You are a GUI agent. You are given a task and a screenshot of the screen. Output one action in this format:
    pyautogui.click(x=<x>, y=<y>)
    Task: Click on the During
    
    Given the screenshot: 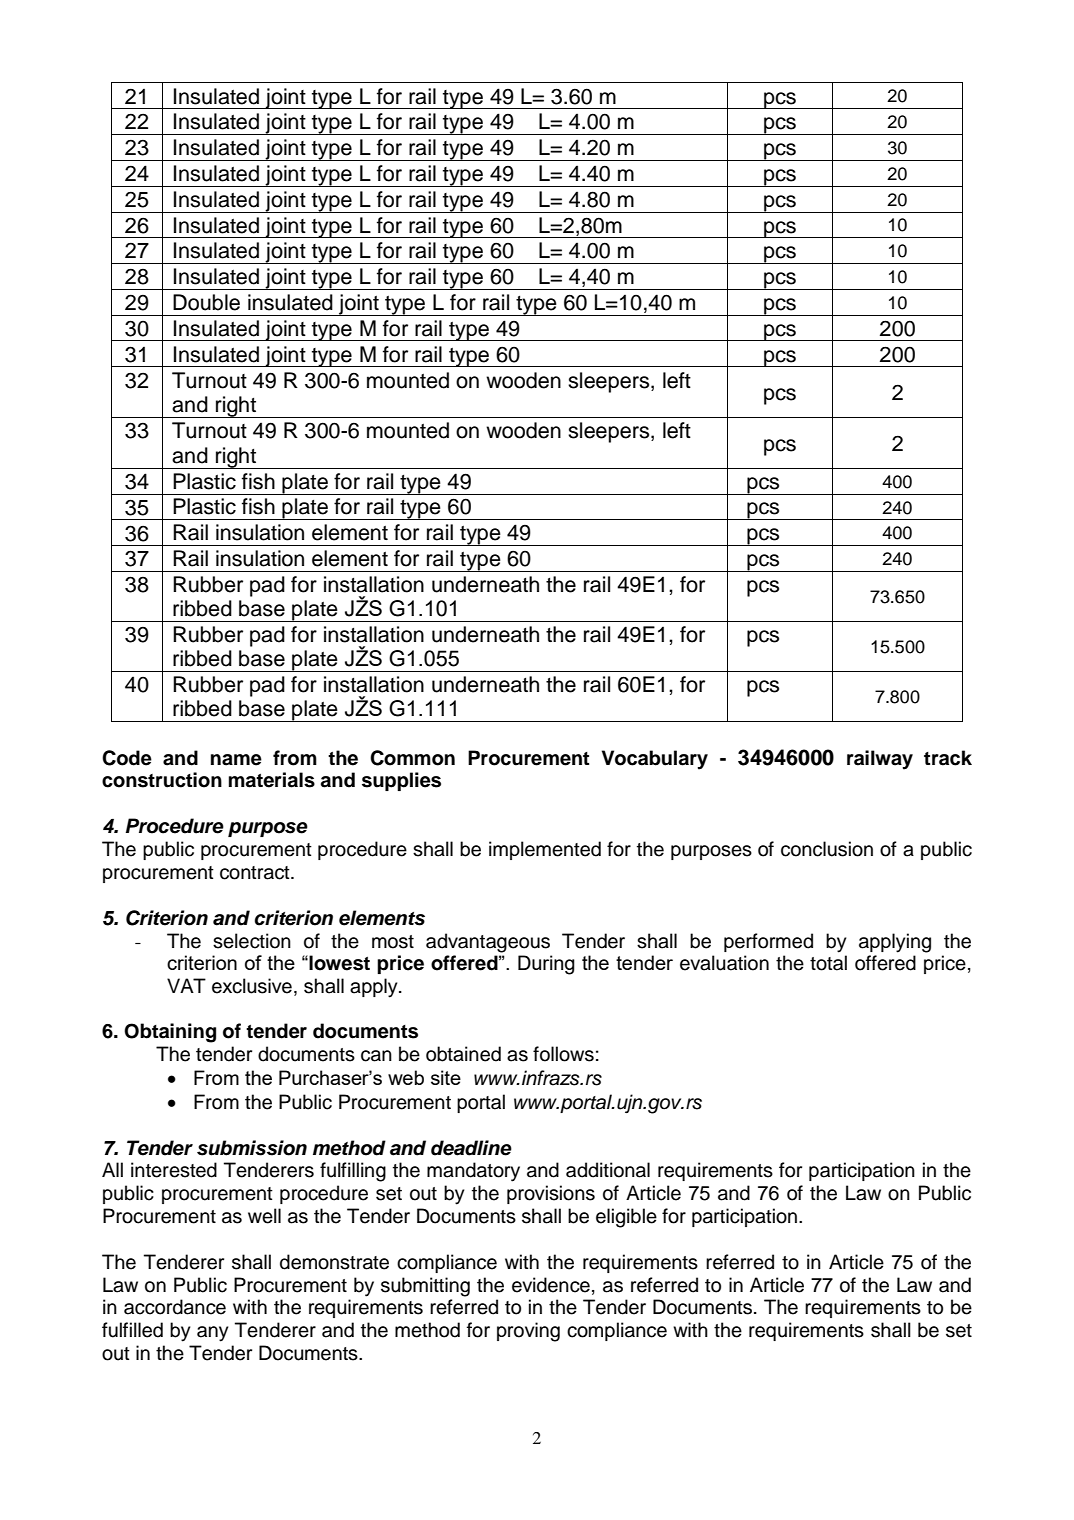 What is the action you would take?
    pyautogui.click(x=546, y=965)
